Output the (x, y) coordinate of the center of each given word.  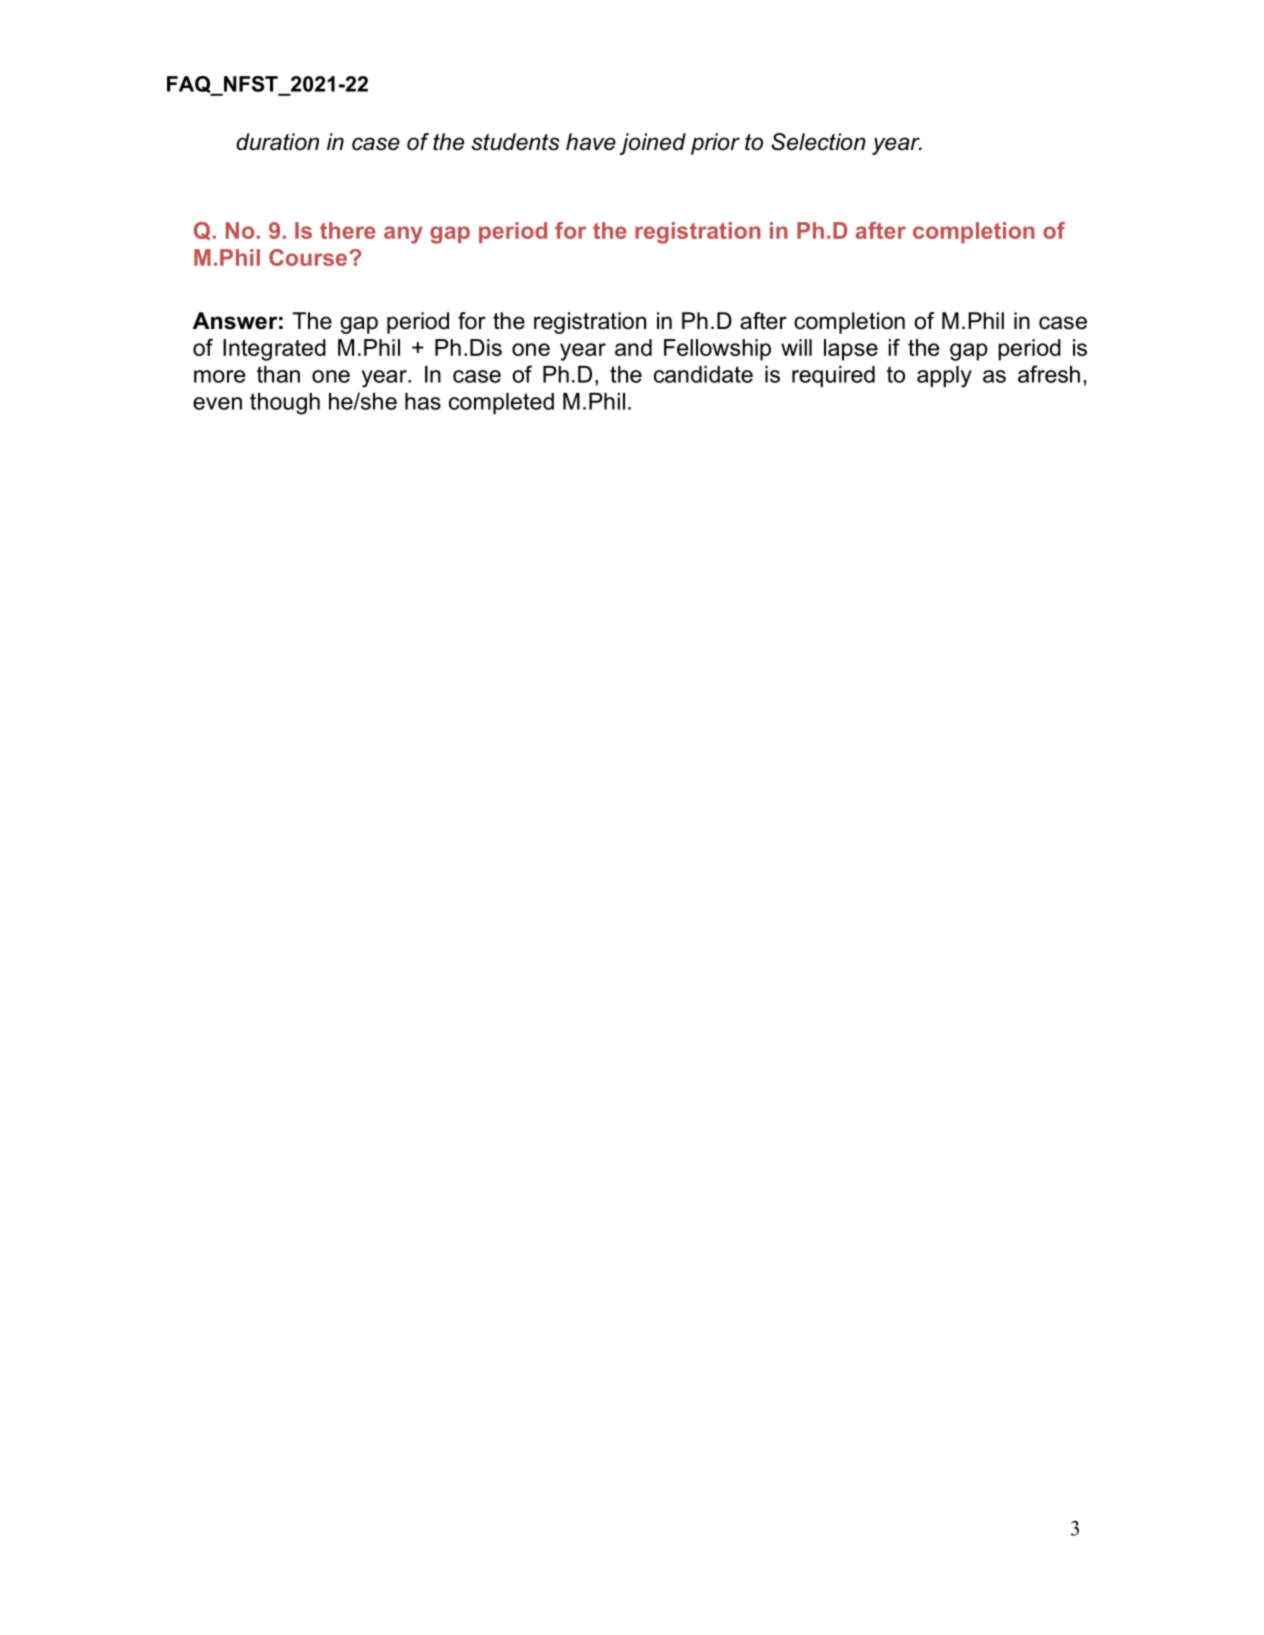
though (285, 404)
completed (501, 403)
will (796, 347)
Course (309, 257)
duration (277, 142)
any (403, 235)
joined (653, 144)
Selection (818, 142)
